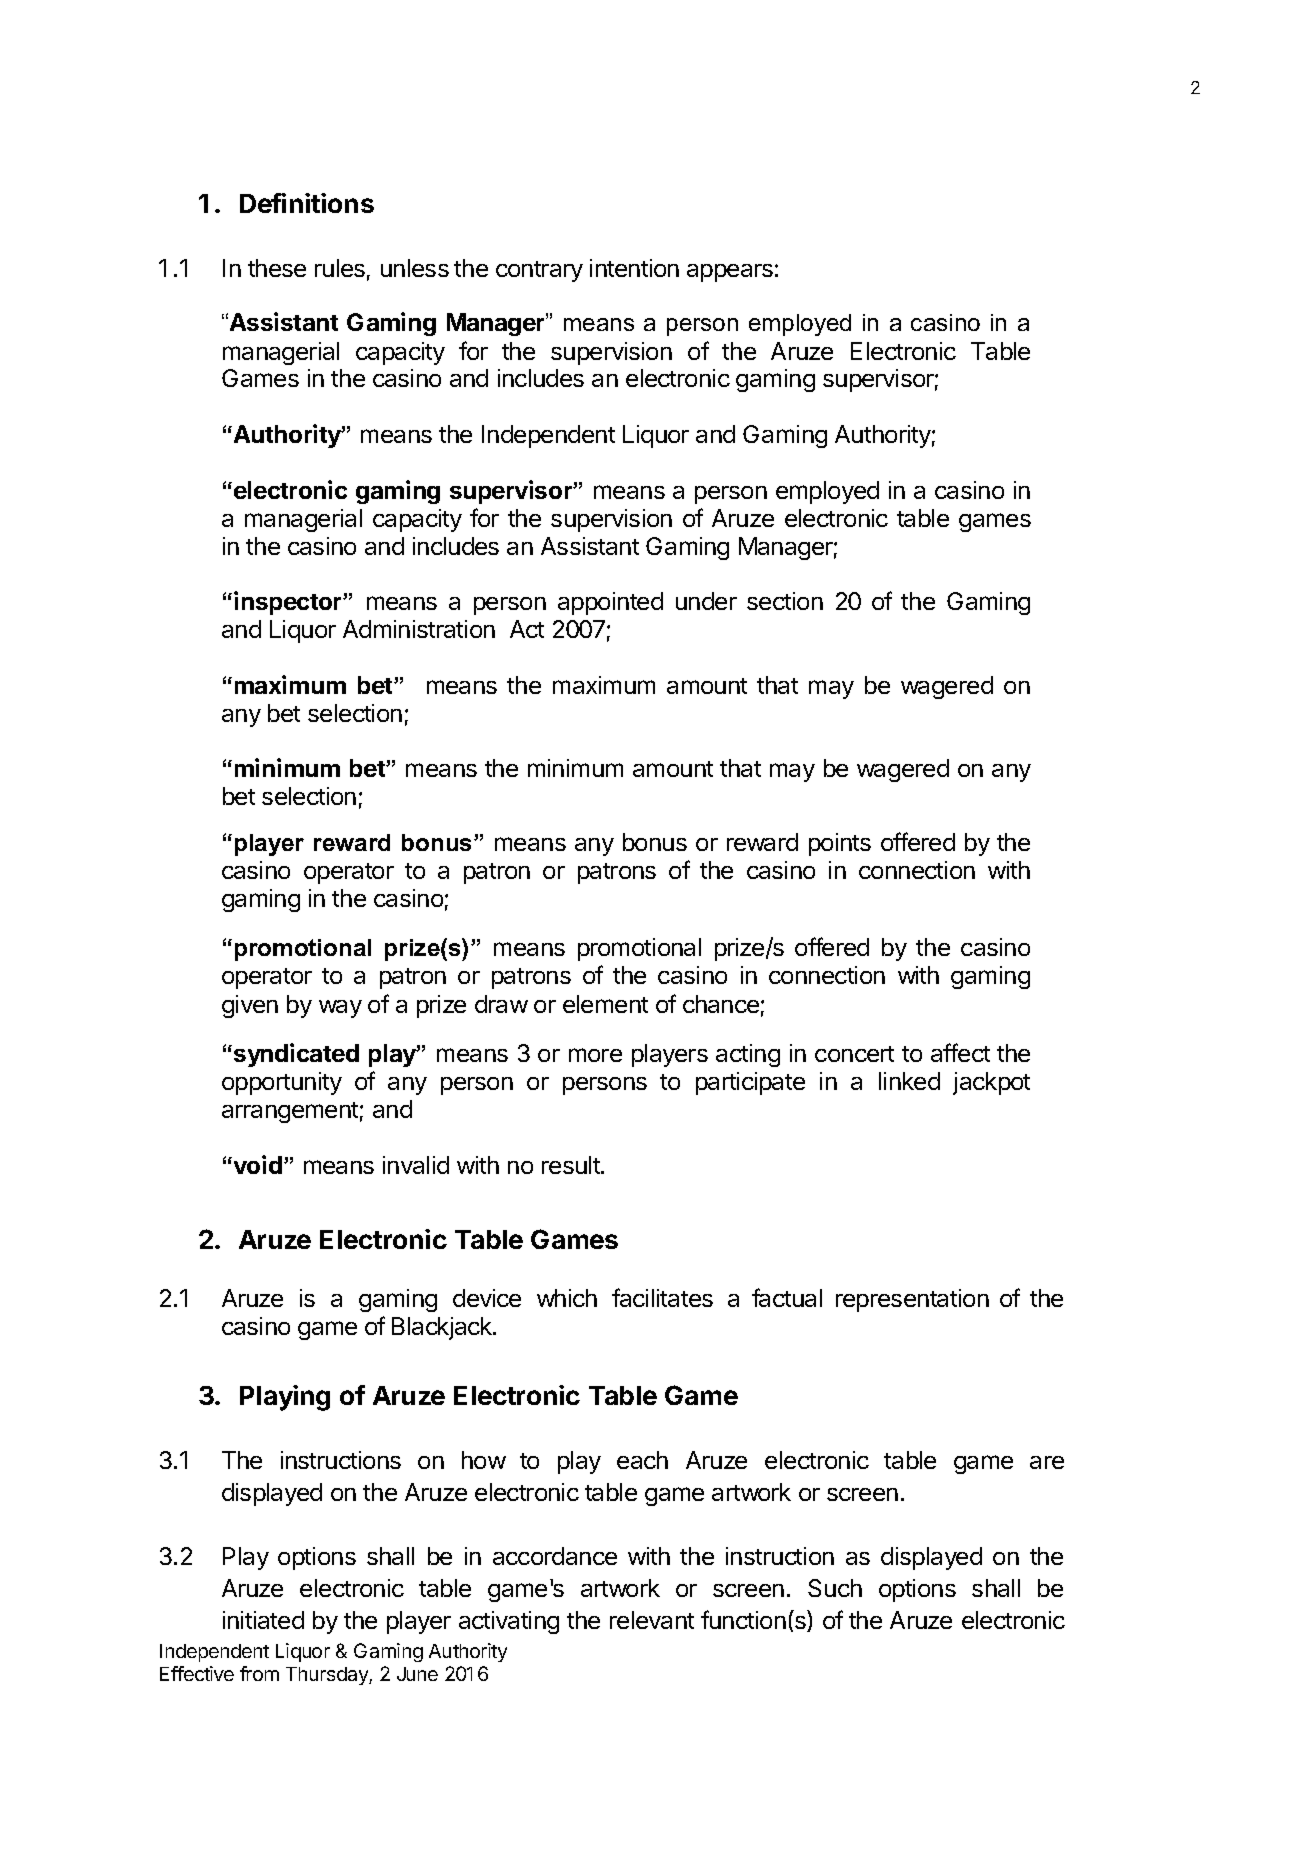 This image has width=1312, height=1855. What do you see at coordinates (277, 268) in the image?
I see `these` at bounding box center [277, 268].
